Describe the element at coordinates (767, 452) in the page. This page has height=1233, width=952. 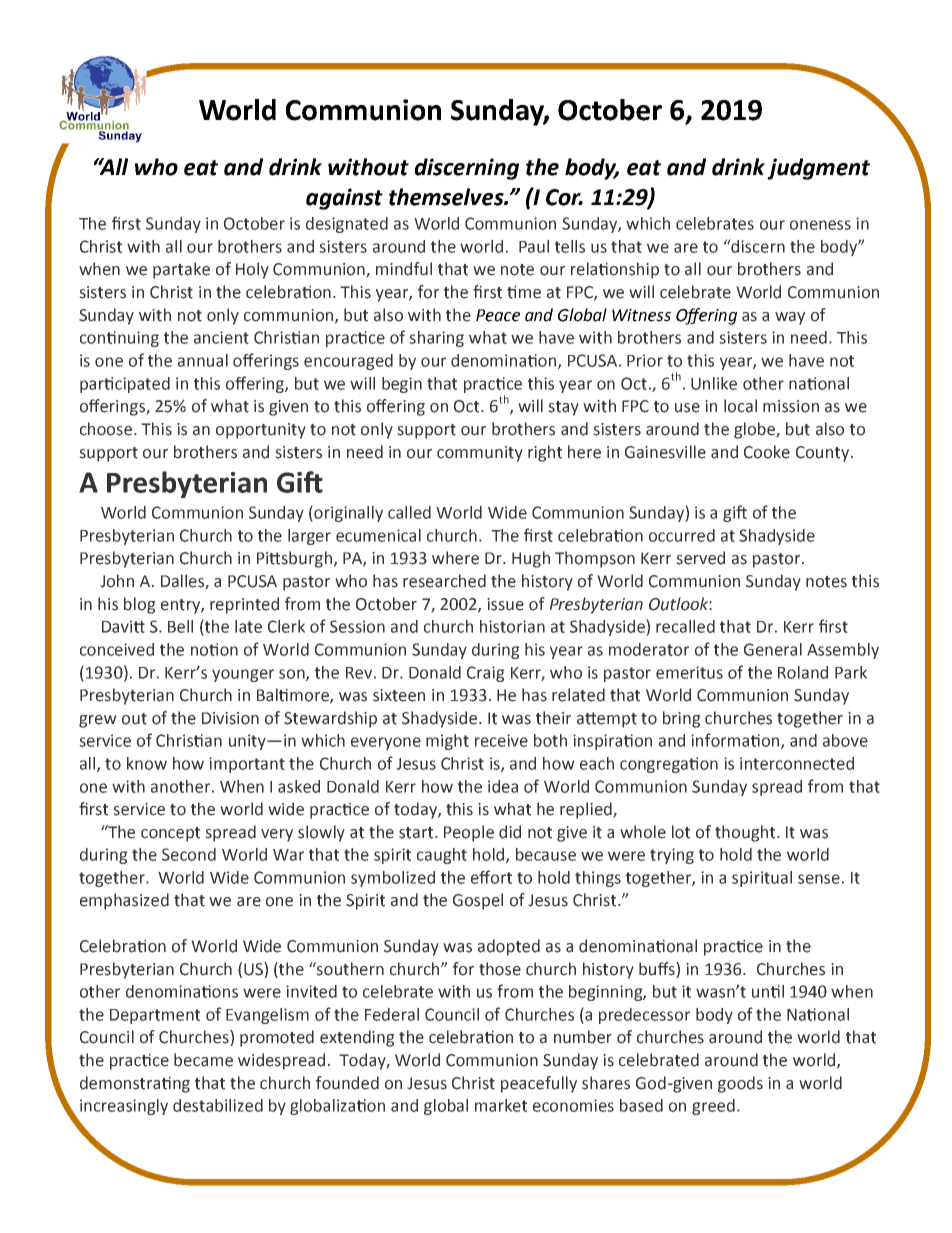
I see `Cooke` at that location.
